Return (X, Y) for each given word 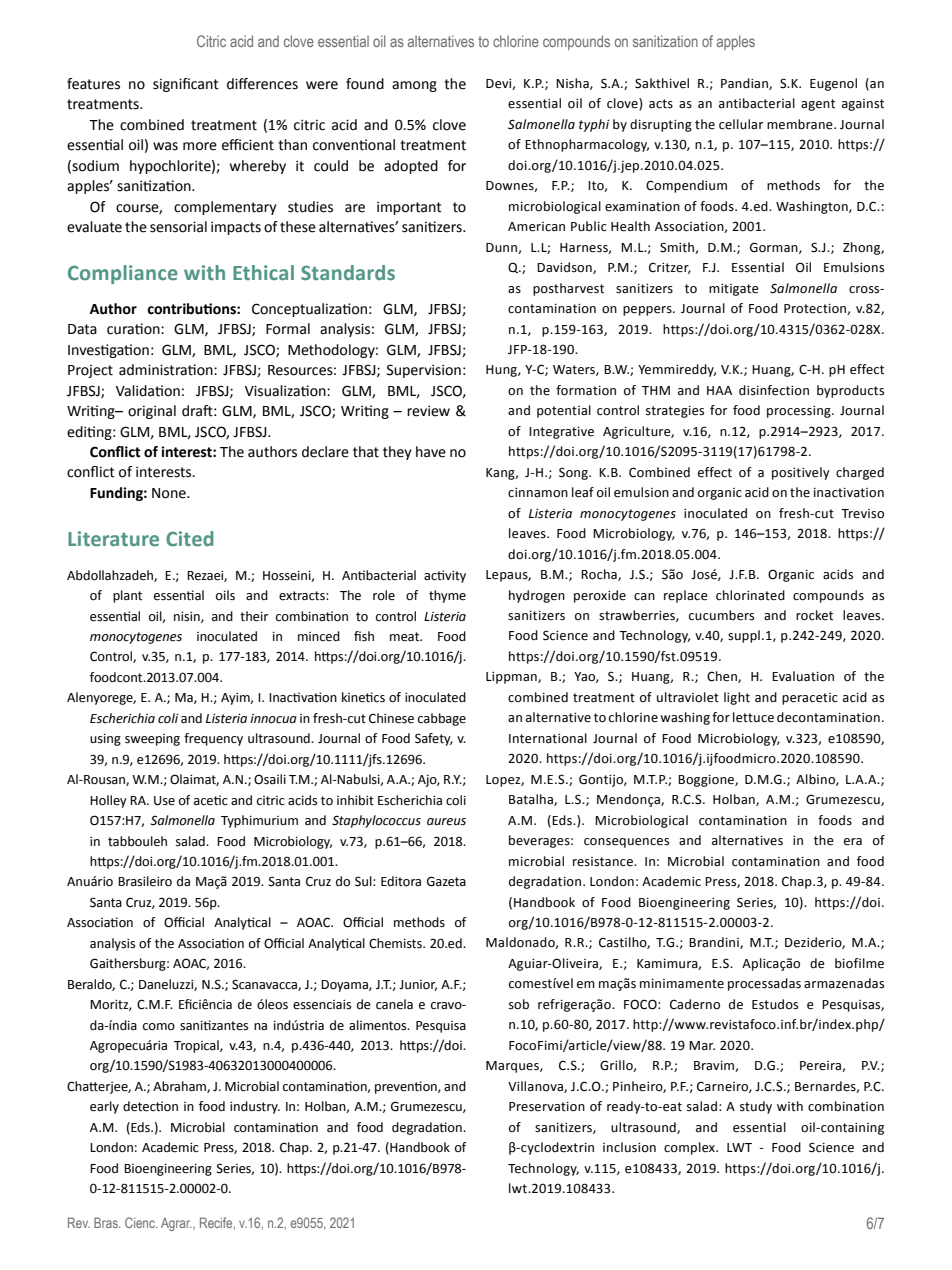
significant (186, 85)
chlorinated (750, 595)
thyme (447, 596)
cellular (741, 124)
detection (150, 1106)
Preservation (547, 1107)
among (414, 86)
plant (127, 596)
